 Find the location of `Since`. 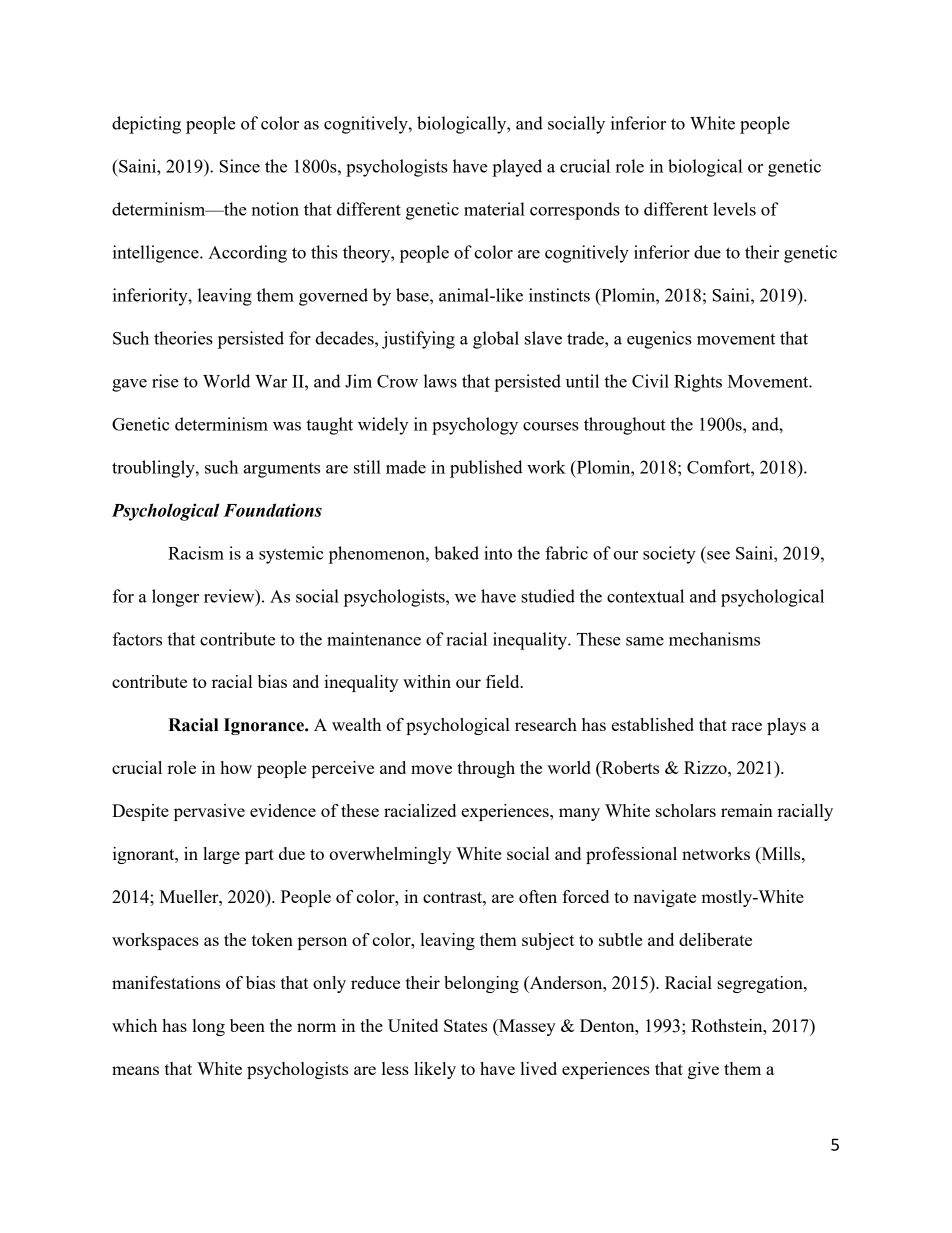

Since is located at coordinates (240, 166).
